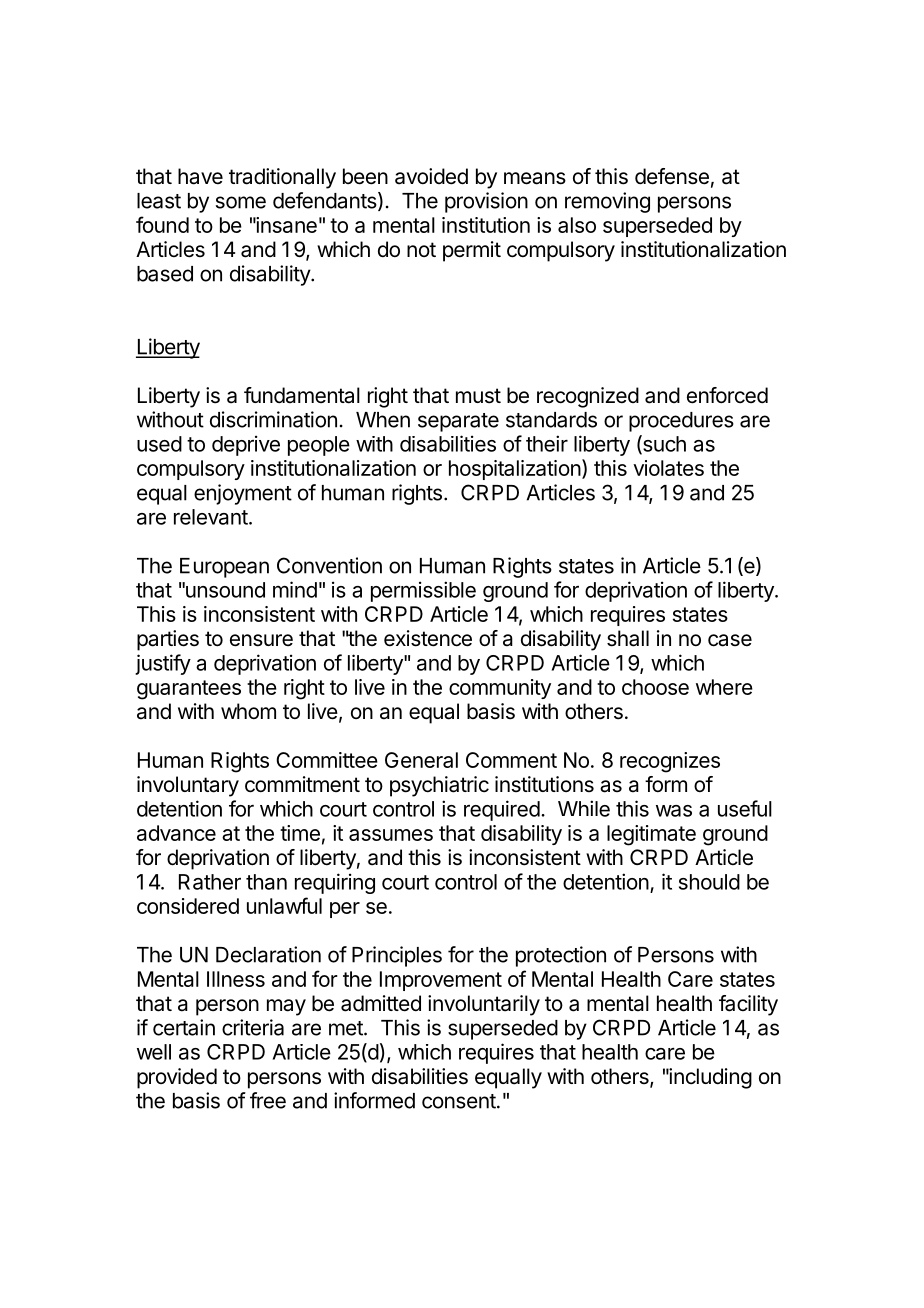  Describe the element at coordinates (428, 638) in the screenshot. I see `existence` at that location.
